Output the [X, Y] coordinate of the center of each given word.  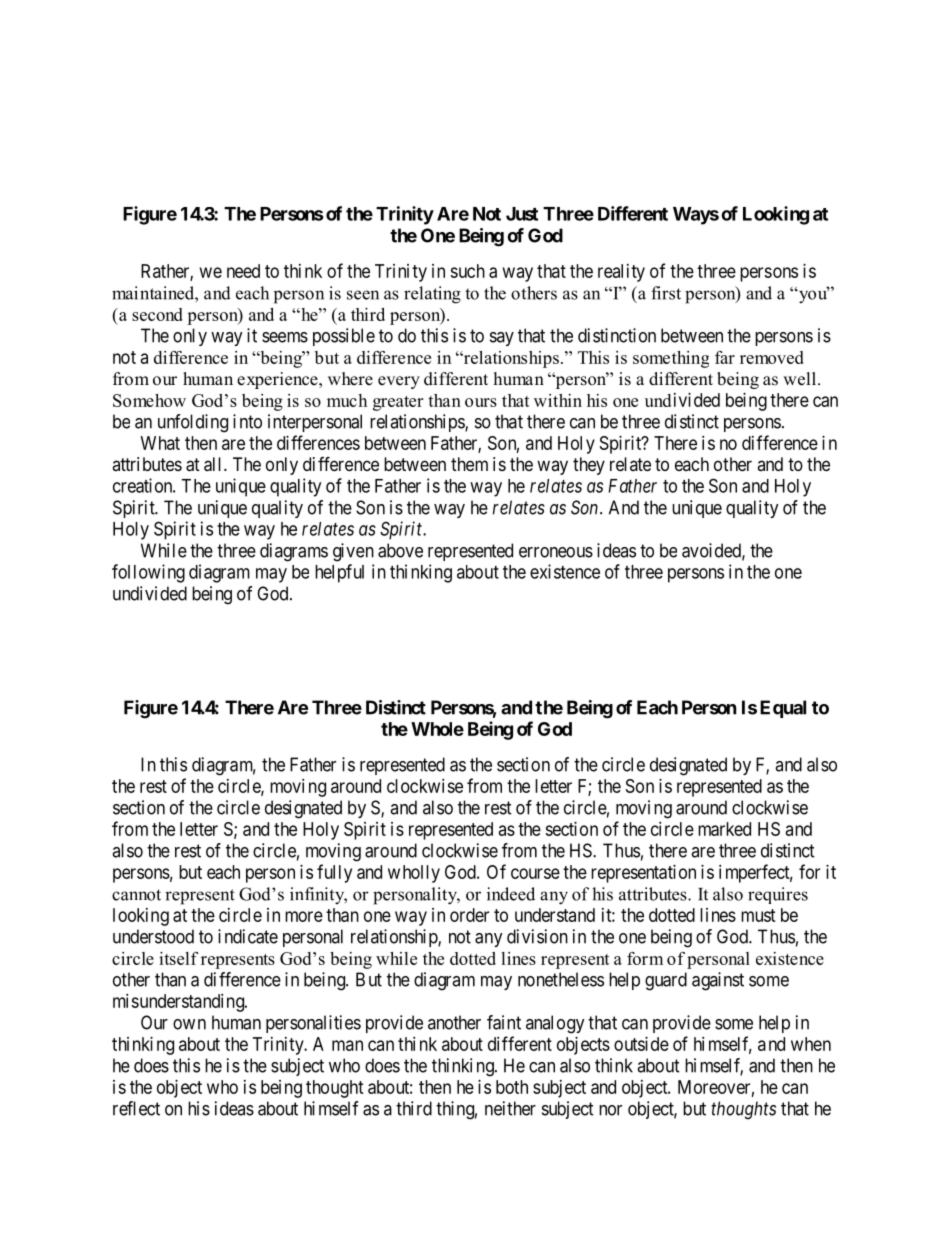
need [243, 271]
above [400, 550]
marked [724, 829]
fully [334, 873]
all [214, 464]
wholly [414, 874]
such [467, 271]
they [589, 466]
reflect [136, 1108]
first [666, 293]
